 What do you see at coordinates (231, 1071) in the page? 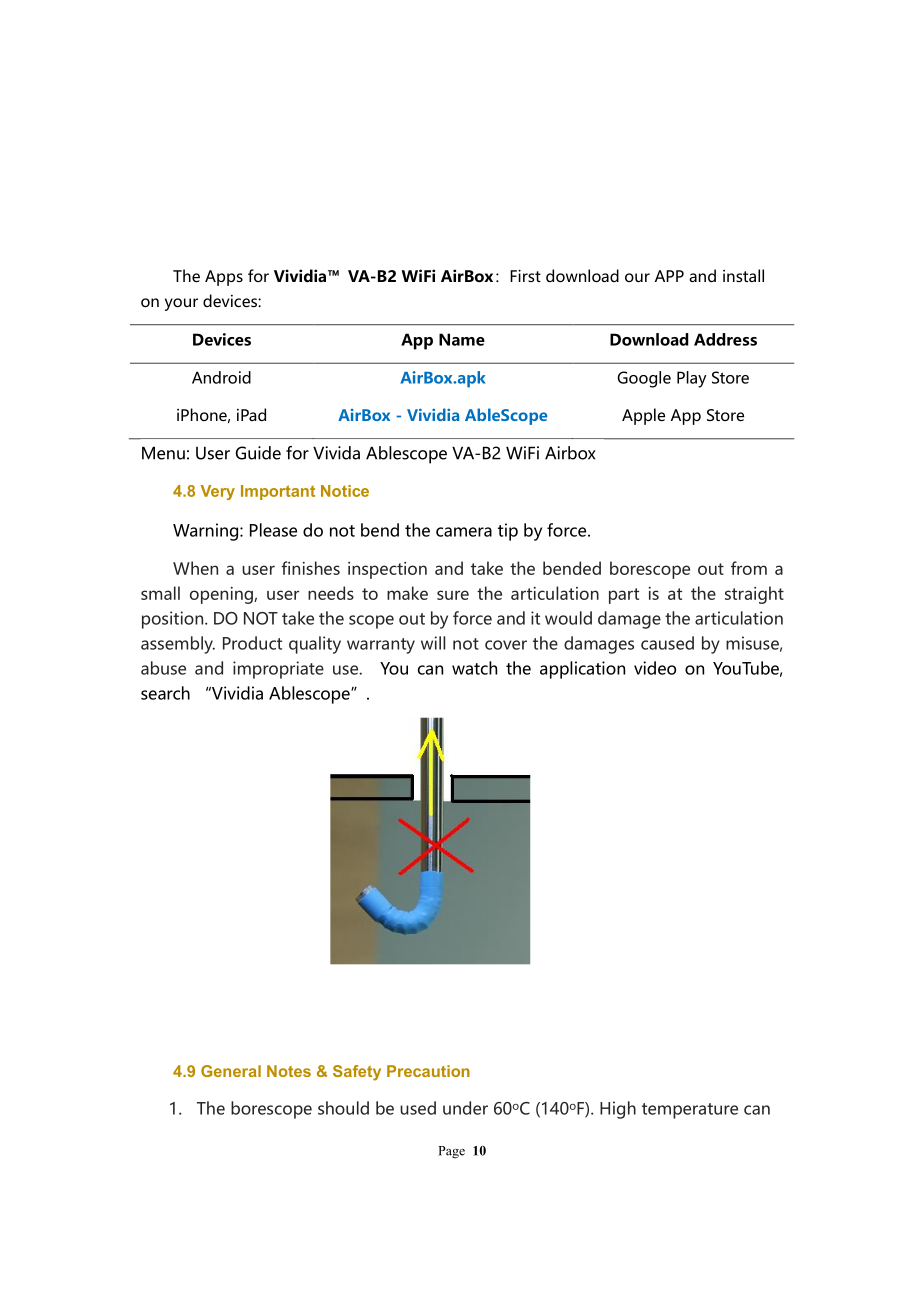
I see `General` at bounding box center [231, 1071].
